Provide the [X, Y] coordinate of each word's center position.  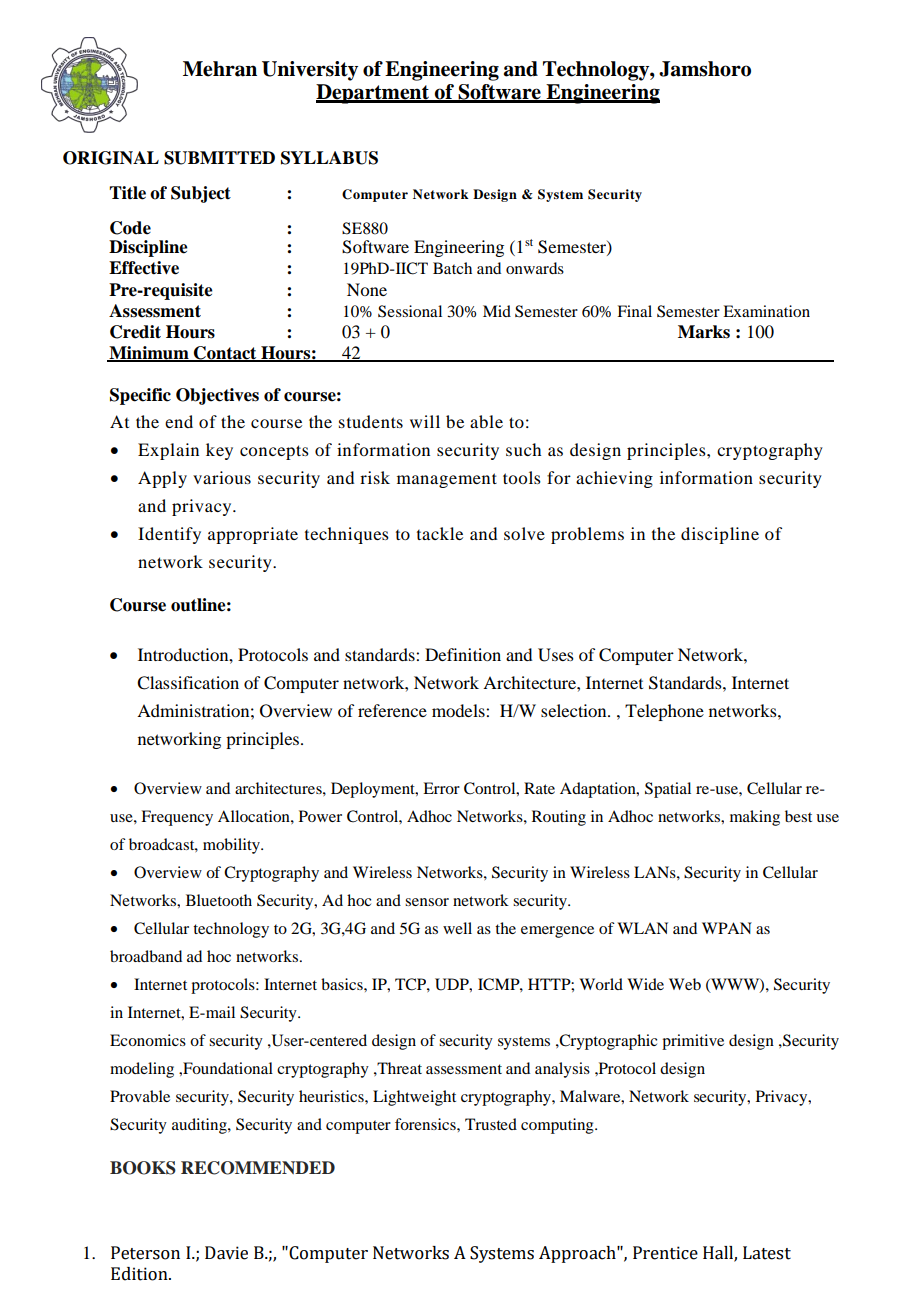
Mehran [220, 69]
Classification [188, 683]
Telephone [664, 712]
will [425, 421]
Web [685, 984]
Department [373, 94]
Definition [463, 654]
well [457, 928]
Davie [226, 1253]
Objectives [217, 396]
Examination [766, 311]
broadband [146, 956]
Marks [704, 332]
